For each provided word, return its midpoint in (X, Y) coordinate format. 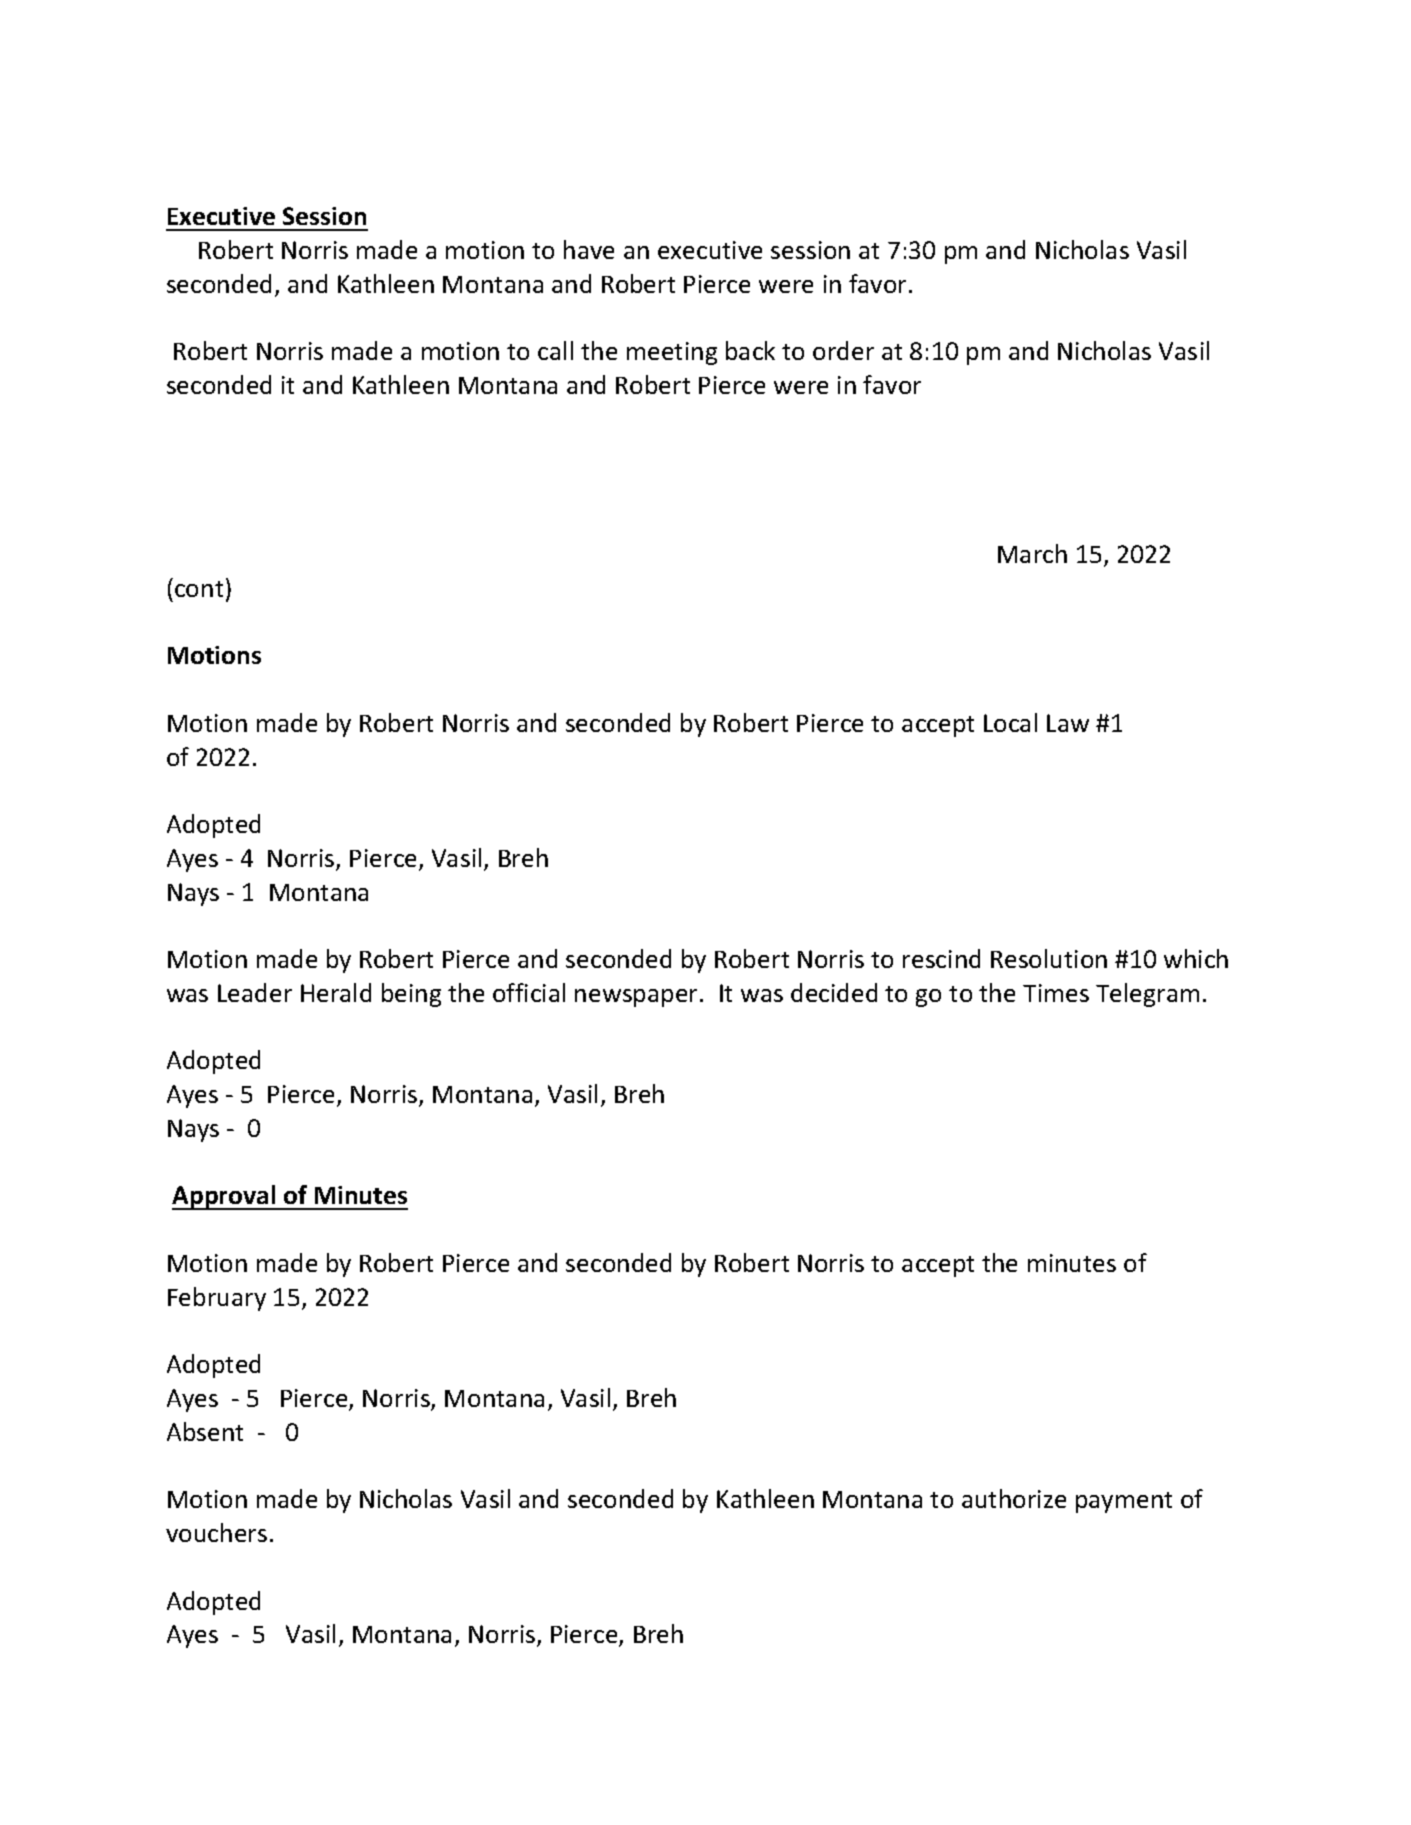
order (843, 350)
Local (1010, 722)
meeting (672, 353)
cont (199, 589)
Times (1056, 993)
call (555, 350)
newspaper (636, 998)
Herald (336, 992)
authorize (1014, 1498)
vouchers (216, 1532)
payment (1124, 1502)
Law (1068, 723)
